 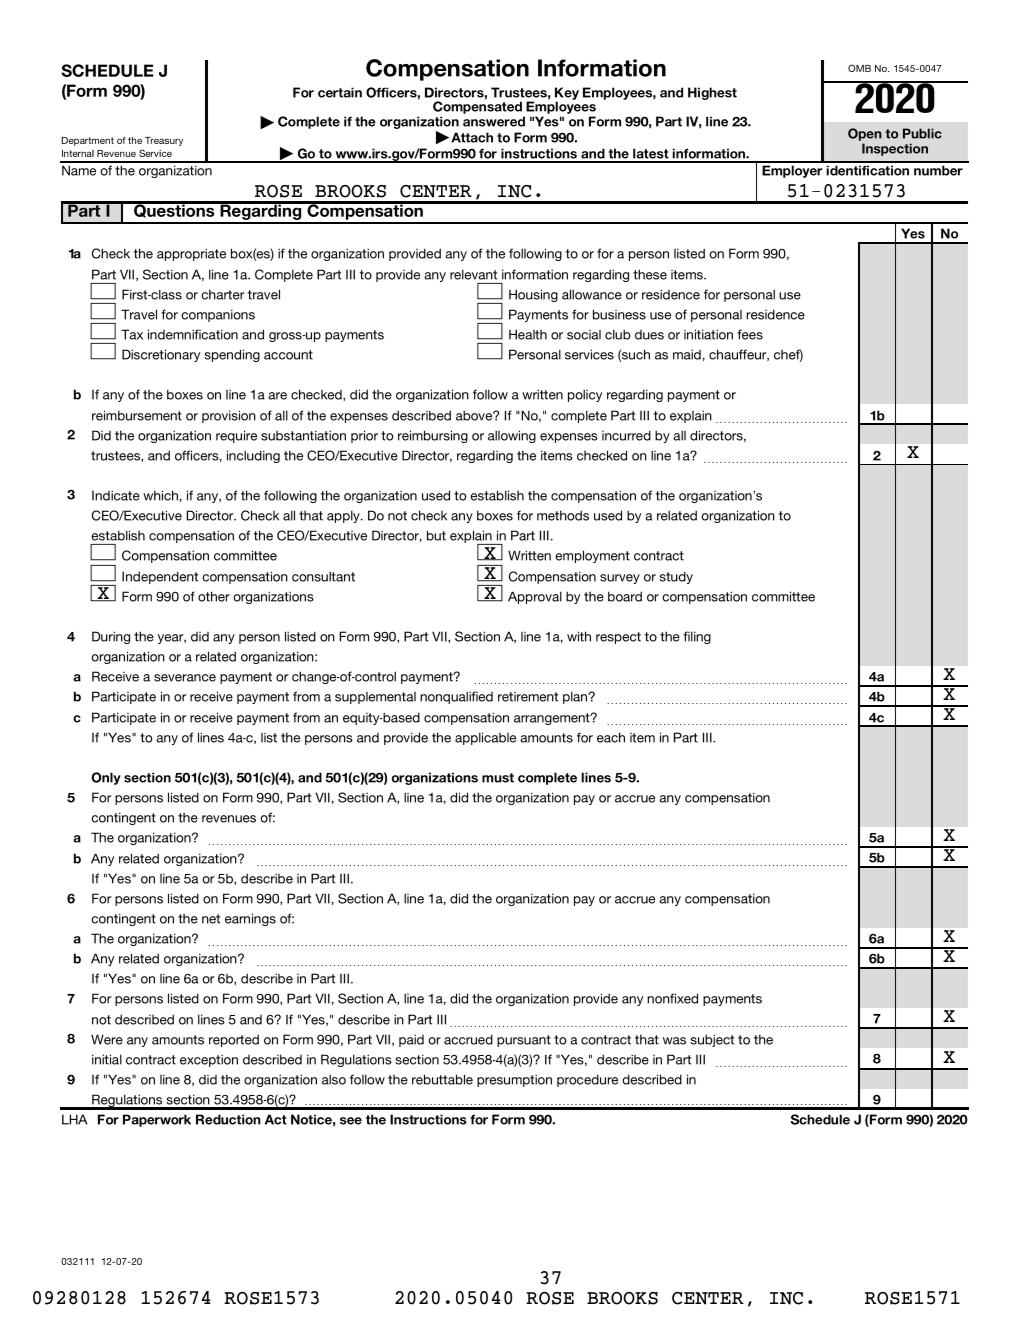 What do you see at coordinates (160, 577) in the document?
I see `Independent` at bounding box center [160, 577].
